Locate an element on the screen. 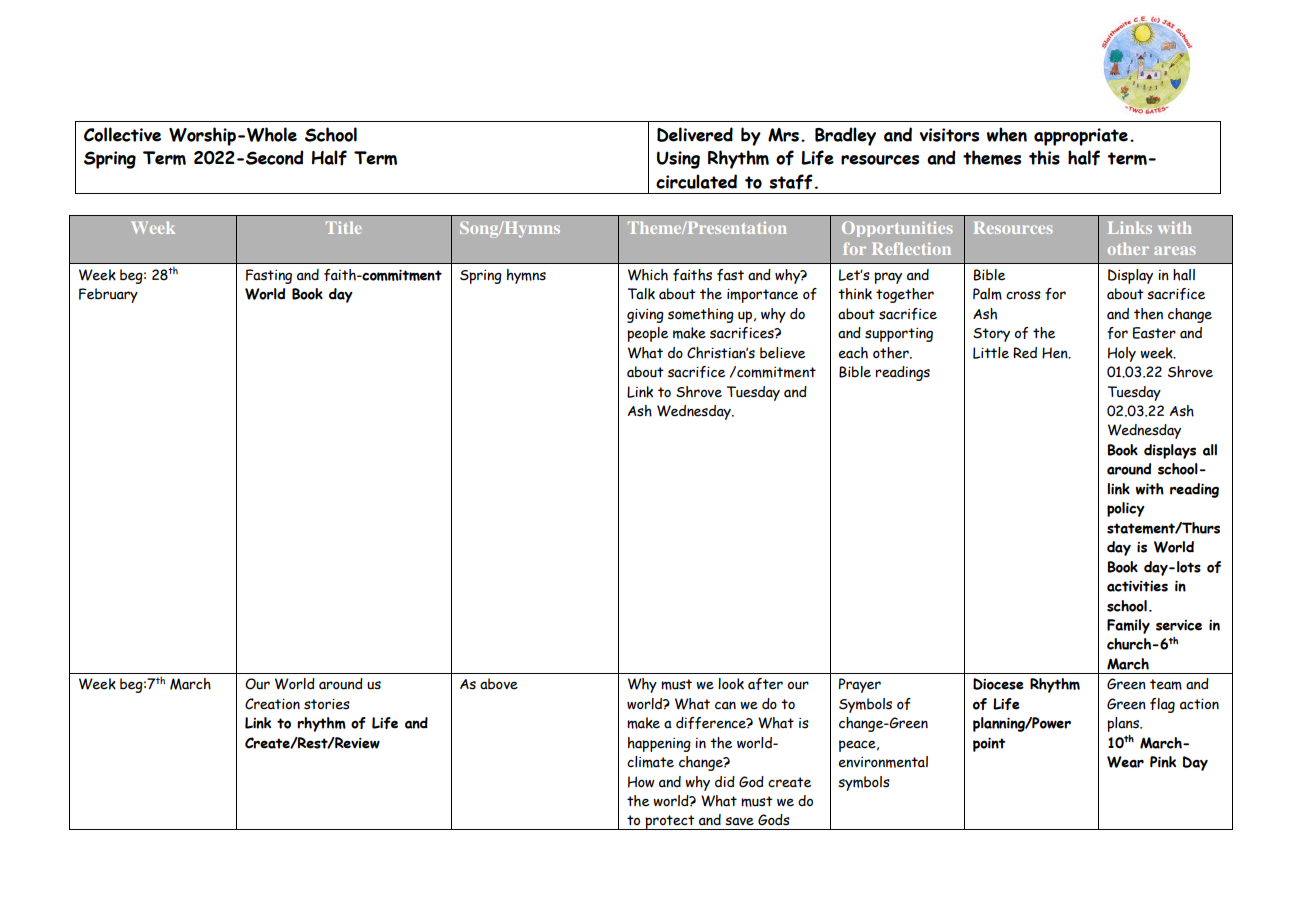 This screenshot has width=1307, height=924. Creation is located at coordinates (272, 704).
